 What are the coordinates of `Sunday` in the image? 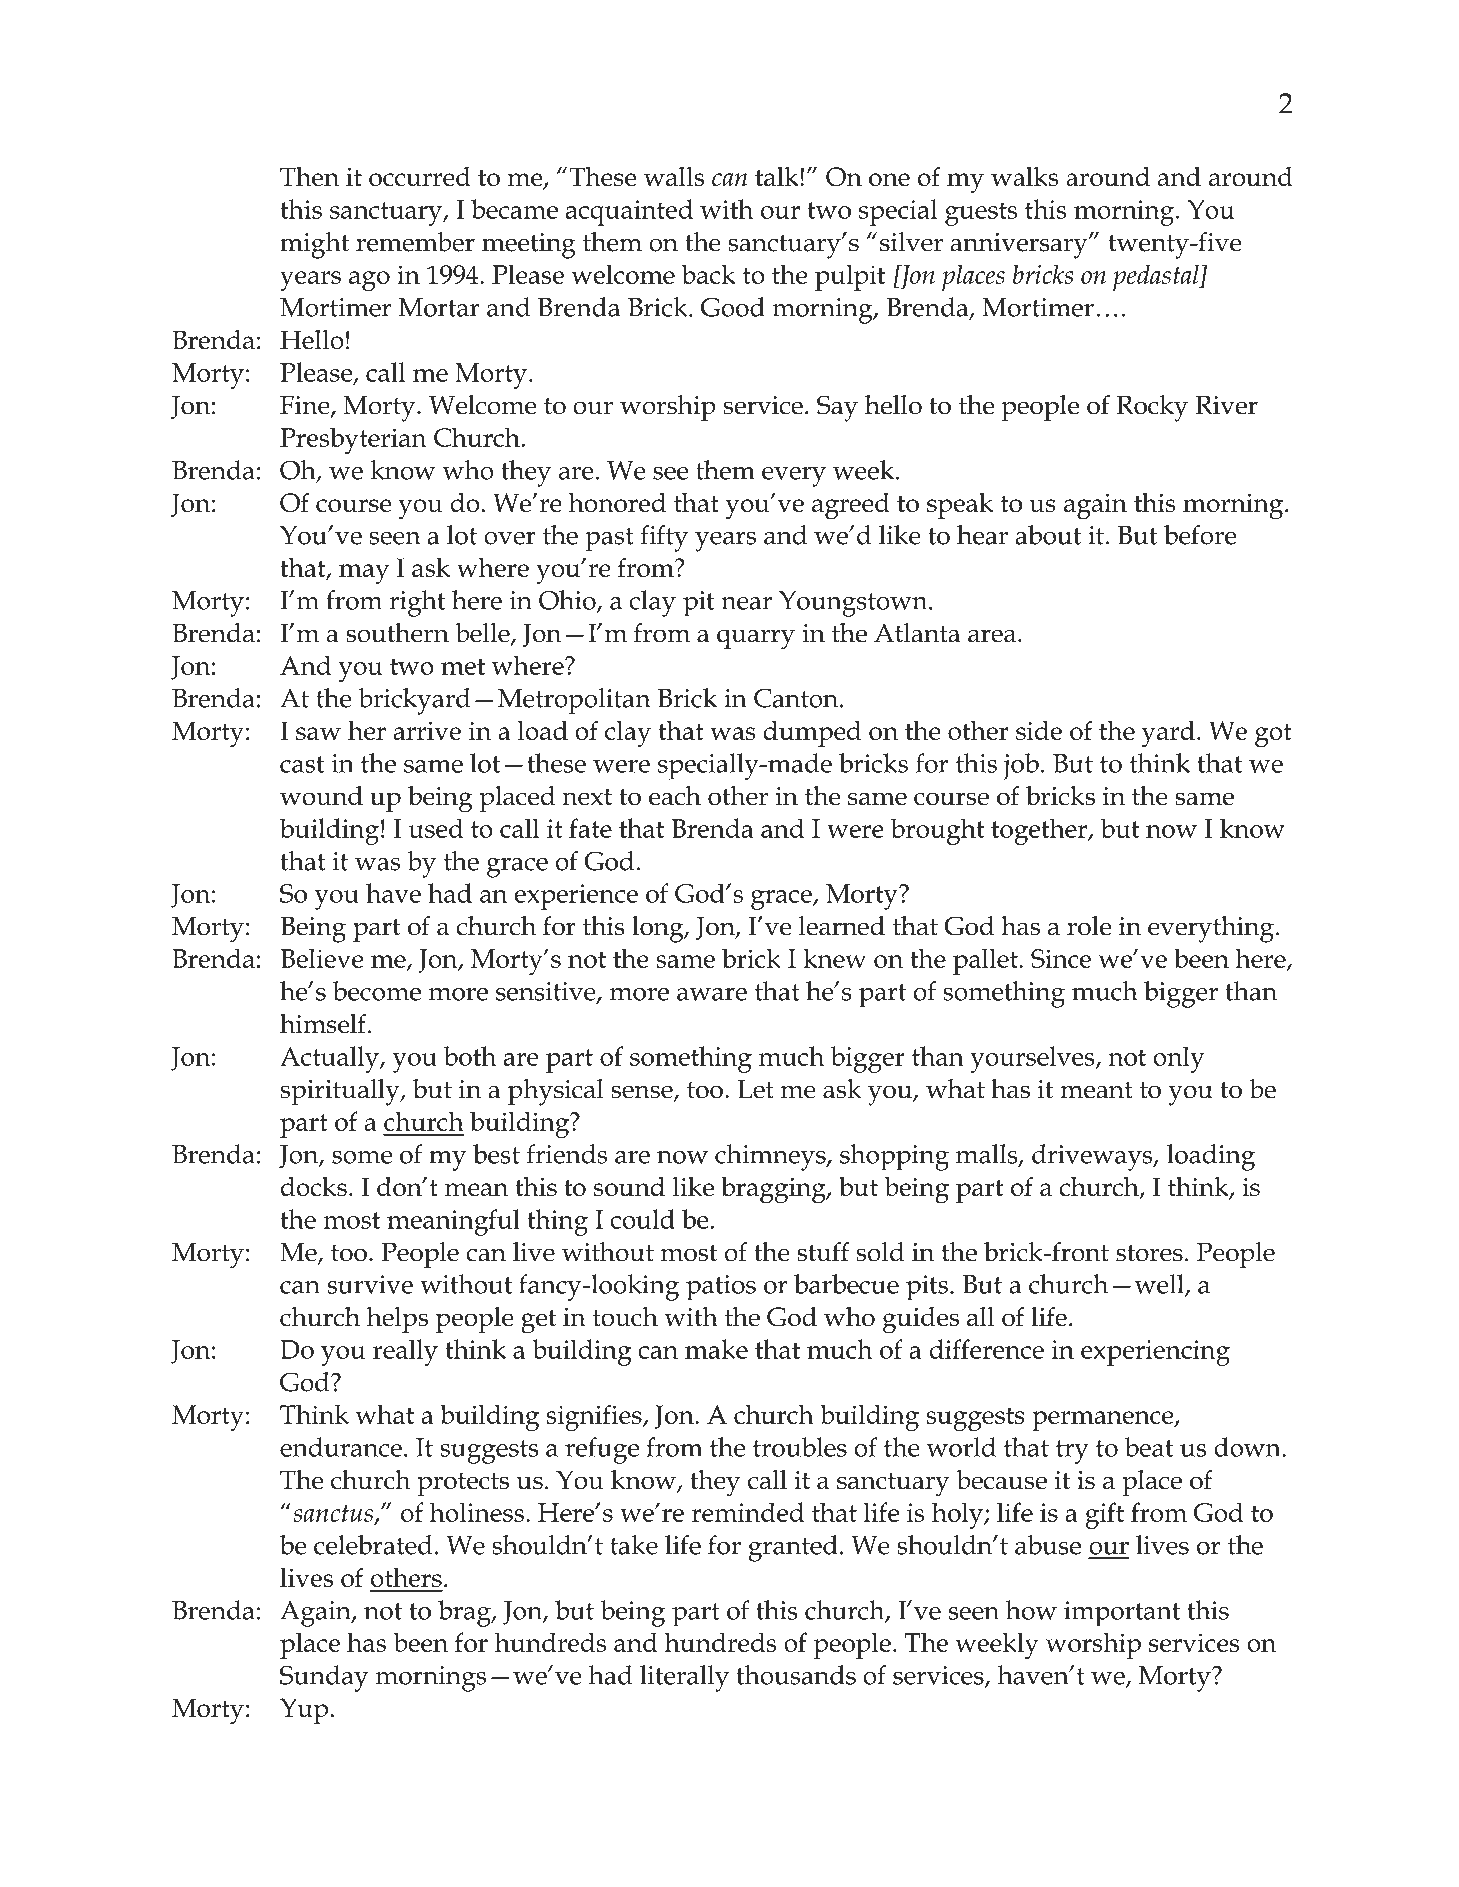 It's located at (324, 1678).
